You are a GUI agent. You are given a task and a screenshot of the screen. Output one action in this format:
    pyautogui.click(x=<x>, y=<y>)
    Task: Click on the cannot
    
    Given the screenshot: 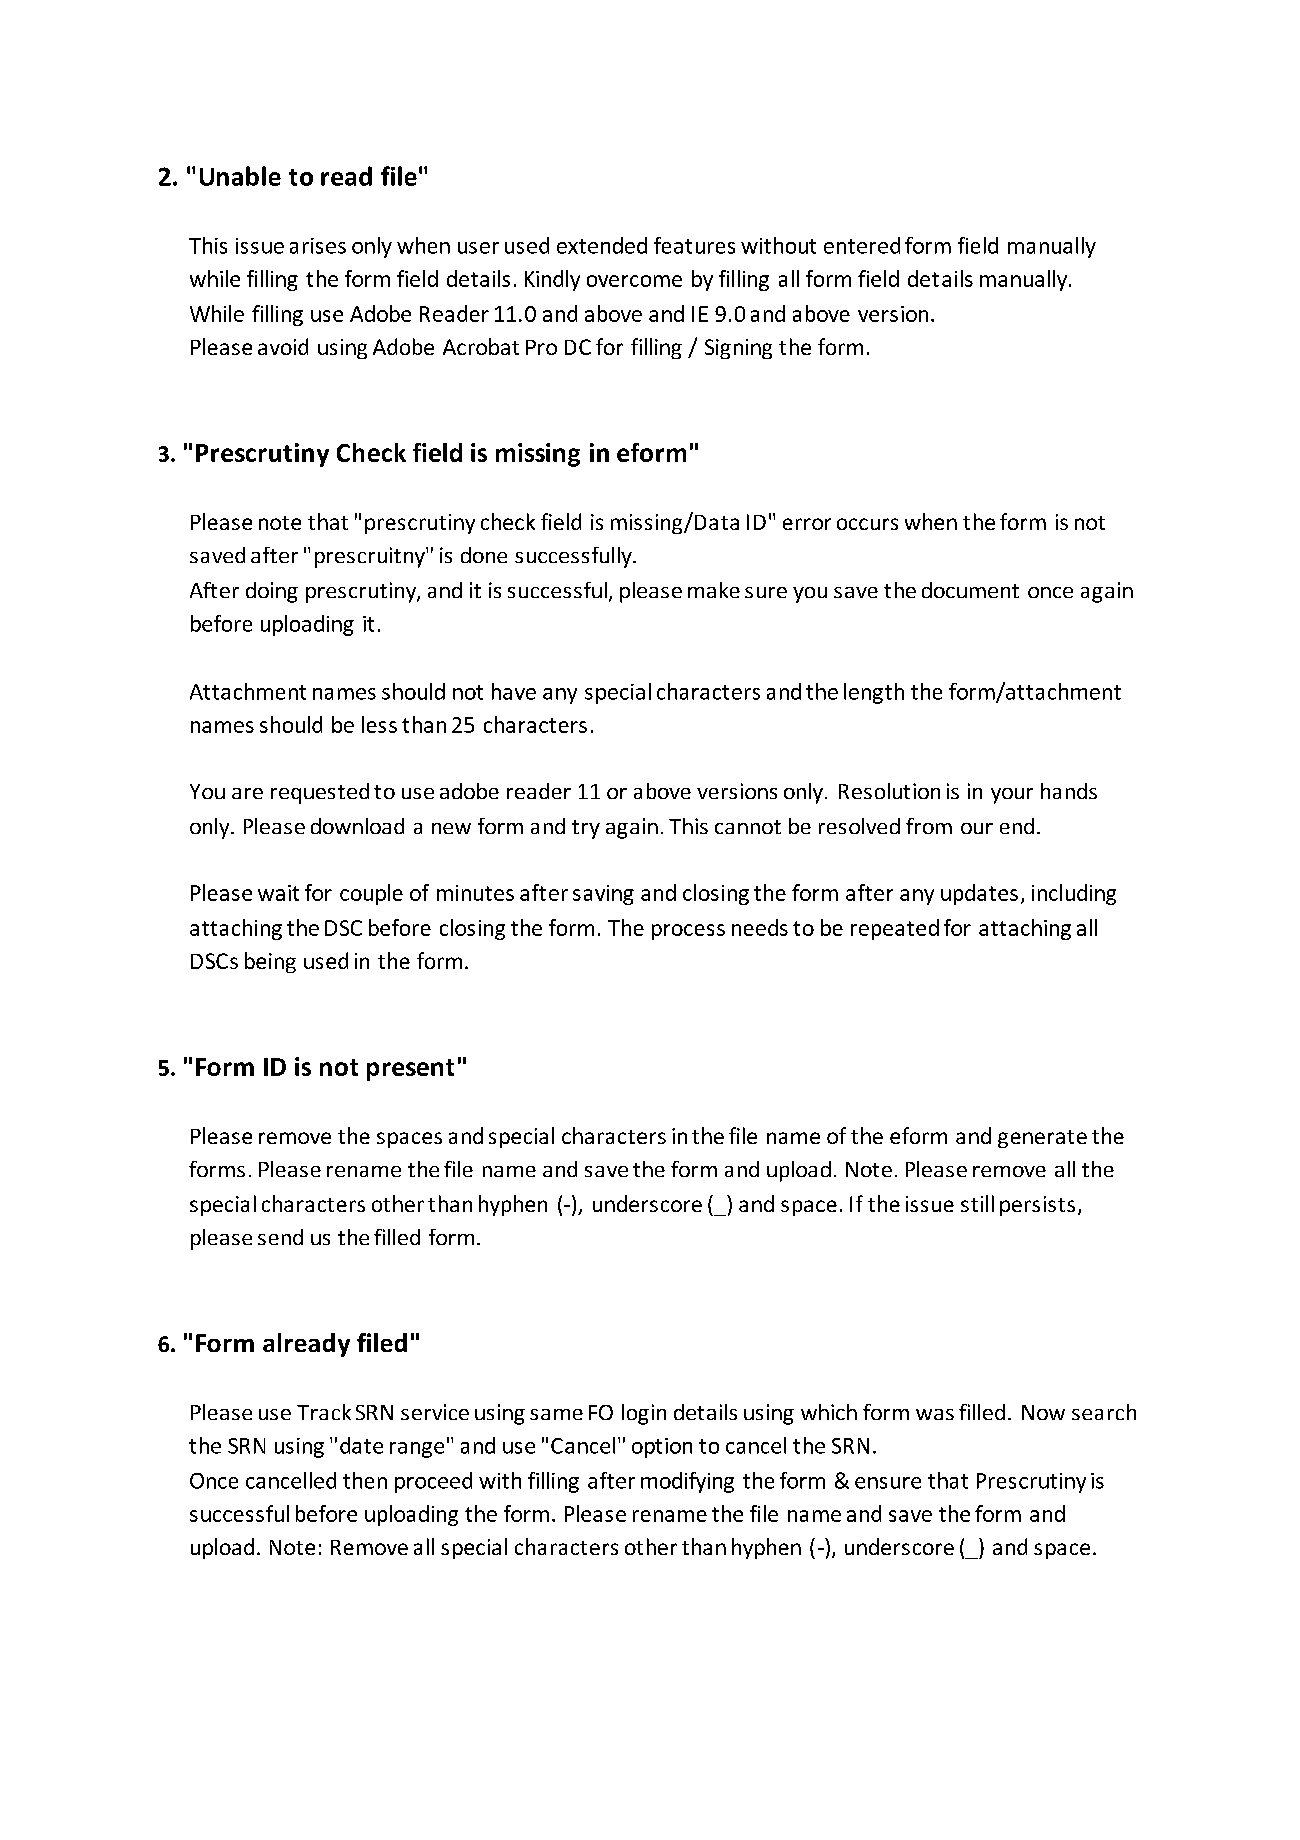 What is the action you would take?
    pyautogui.click(x=748, y=827)
